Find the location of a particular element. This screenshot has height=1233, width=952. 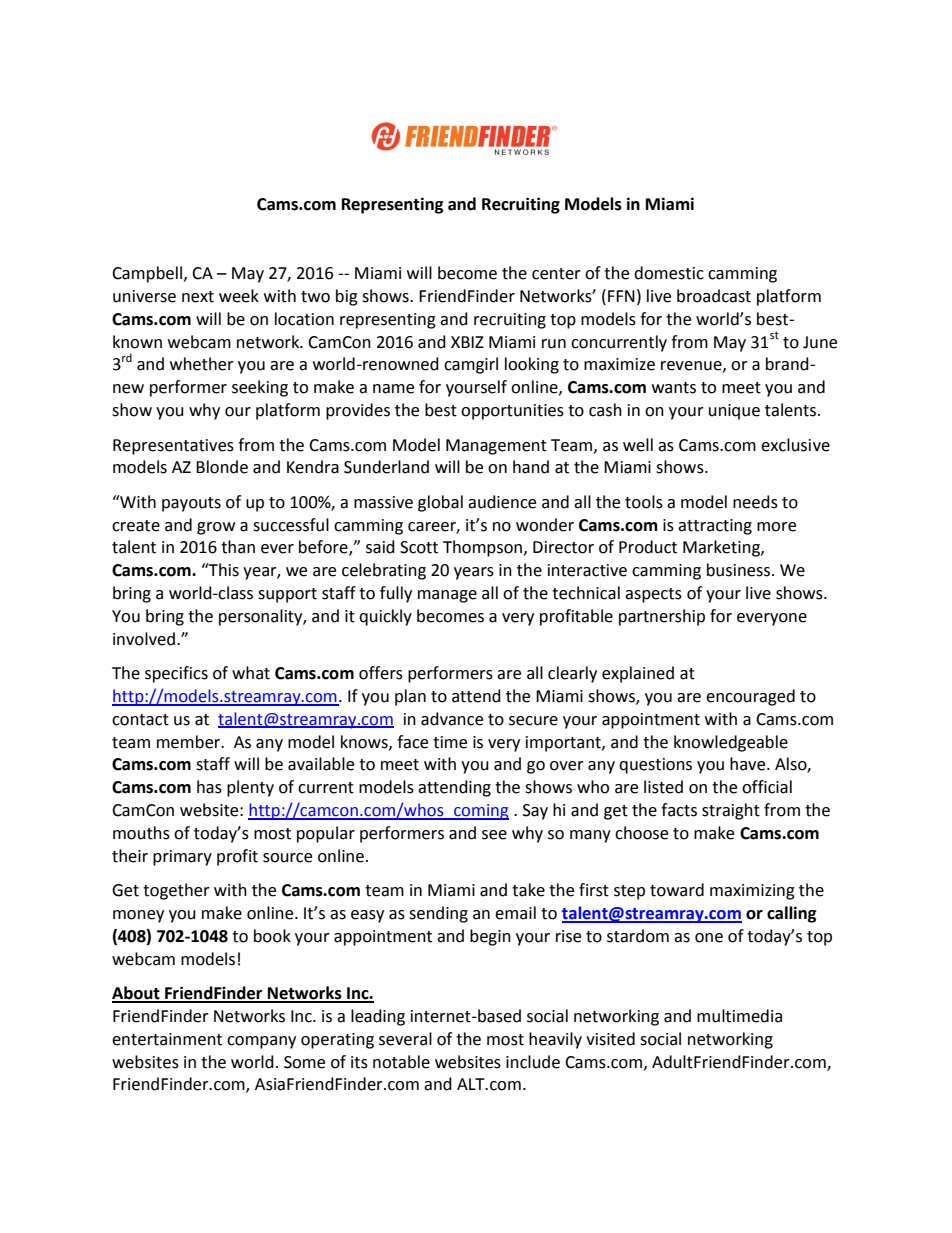

broadcast is located at coordinates (714, 296).
